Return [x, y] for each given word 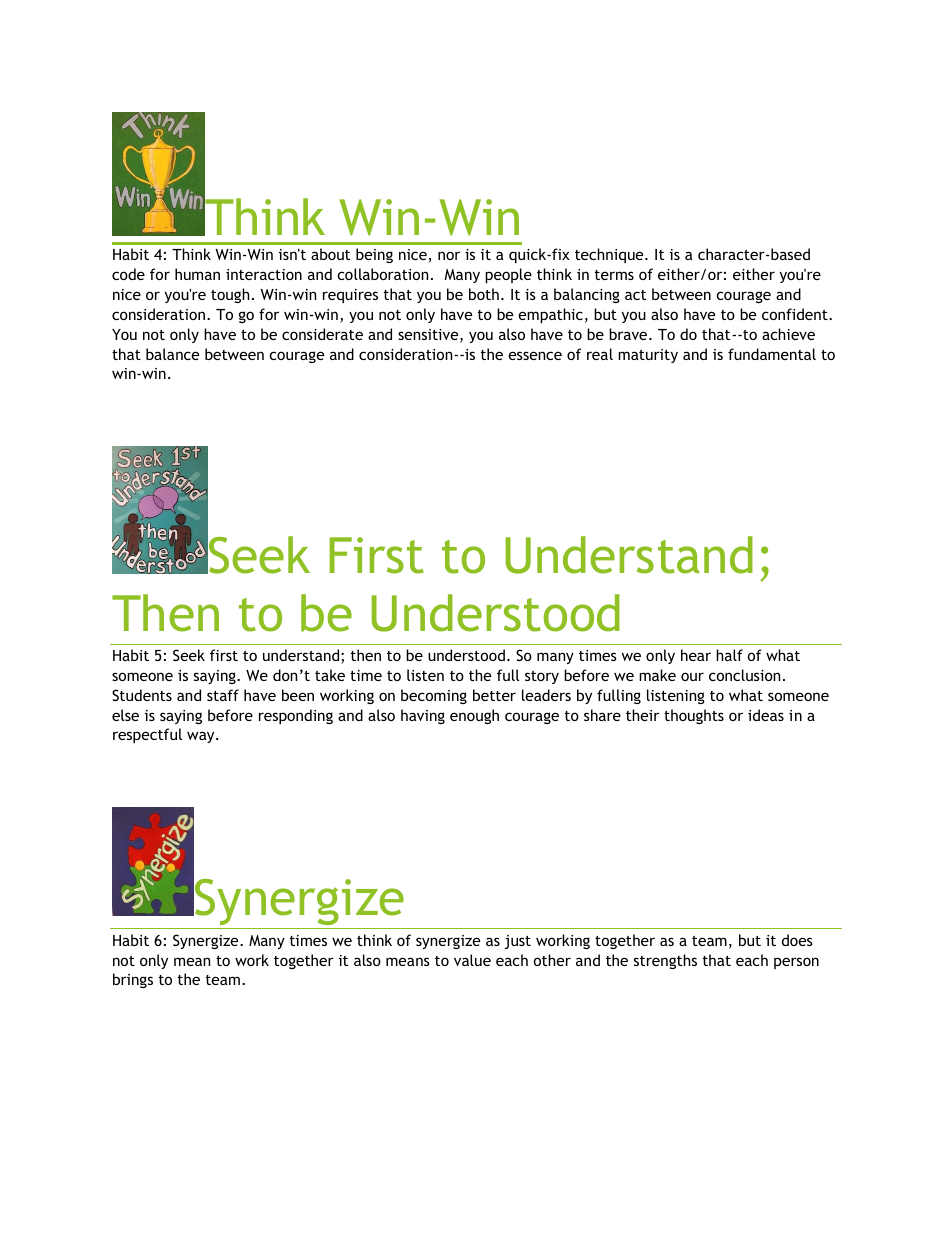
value [472, 960]
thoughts [694, 716]
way [202, 737]
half [729, 655]
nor [449, 255]
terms [614, 275]
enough [474, 716]
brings [133, 980]
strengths [665, 961]
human [197, 274]
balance [172, 354]
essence [535, 355]
